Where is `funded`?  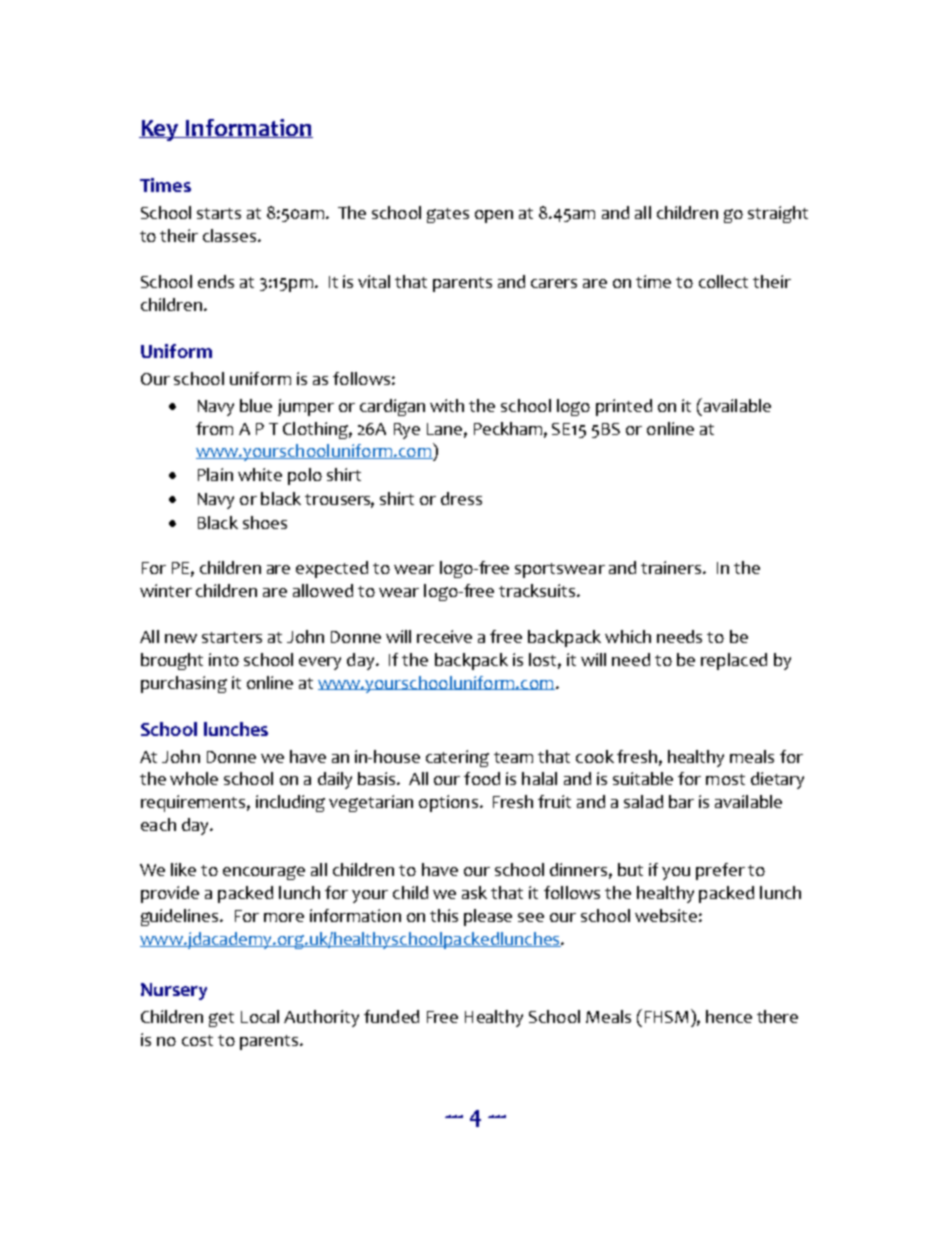 funded is located at coordinates (391, 1016).
